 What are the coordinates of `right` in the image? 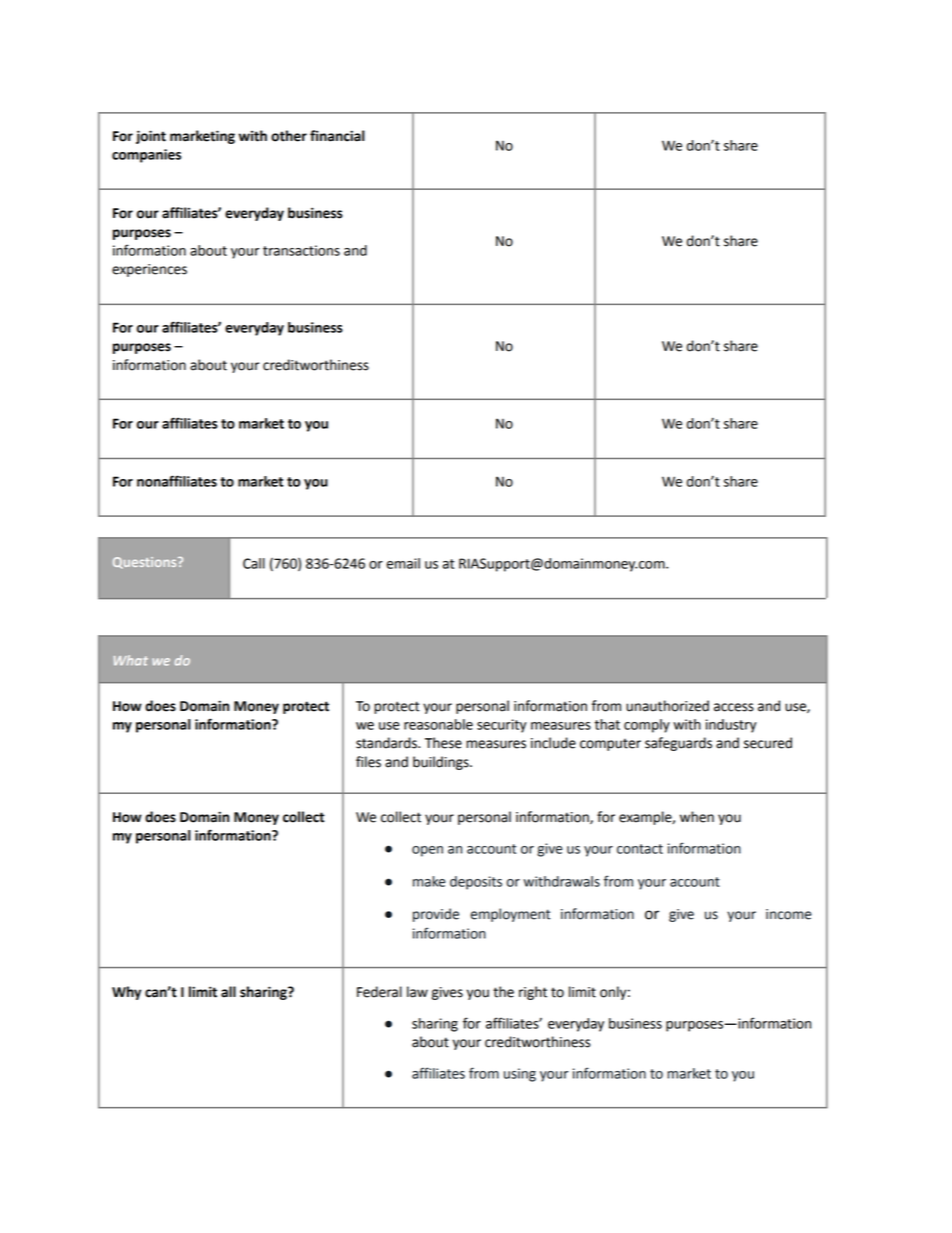 It's located at (533, 993).
